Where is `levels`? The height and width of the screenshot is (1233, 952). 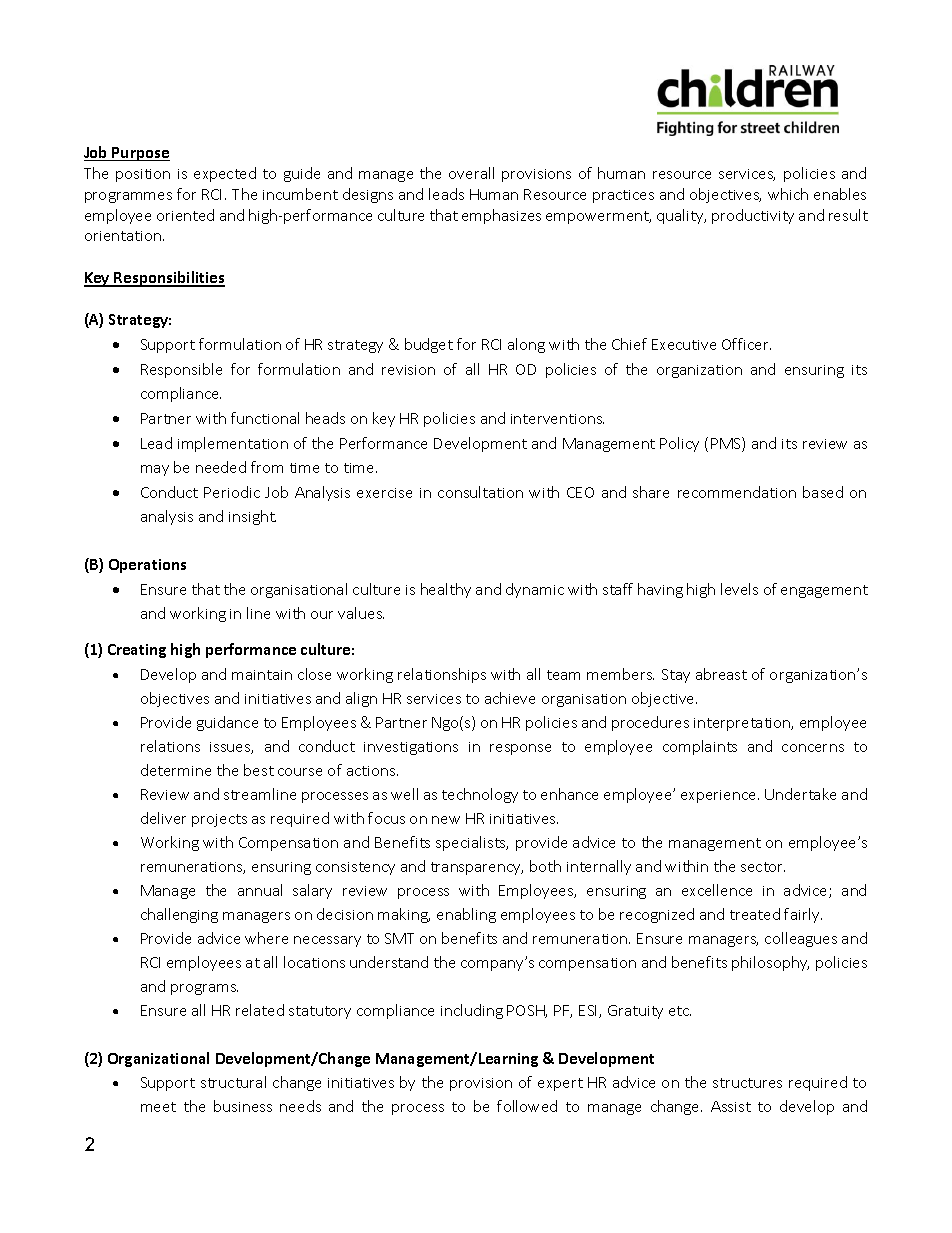 levels is located at coordinates (739, 589).
